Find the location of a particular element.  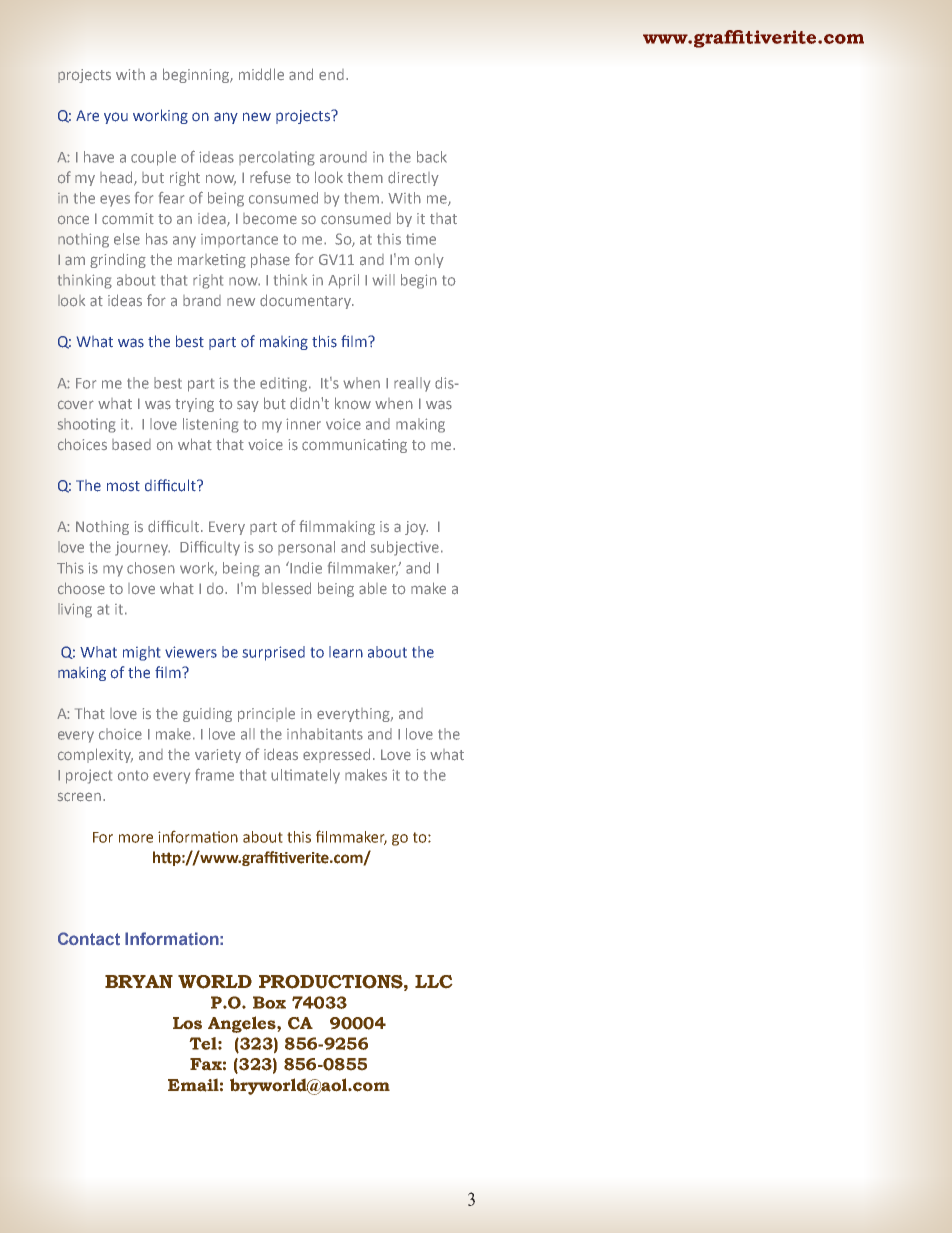

subjective is located at coordinates (406, 548).
